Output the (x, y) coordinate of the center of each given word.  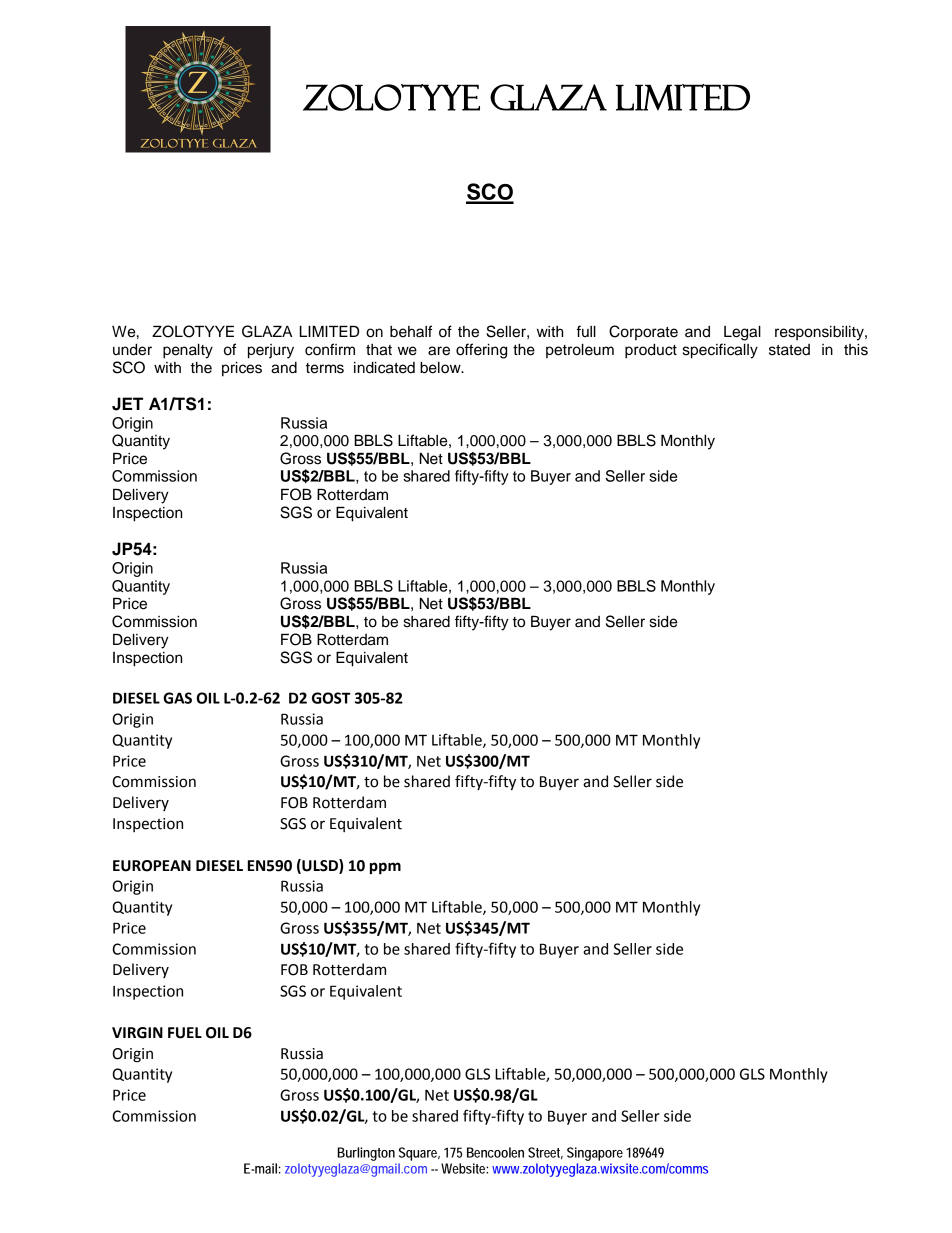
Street (545, 1153)
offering (481, 351)
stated (789, 350)
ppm (385, 868)
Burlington (366, 1154)
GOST (331, 698)
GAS (177, 698)
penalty (188, 351)
